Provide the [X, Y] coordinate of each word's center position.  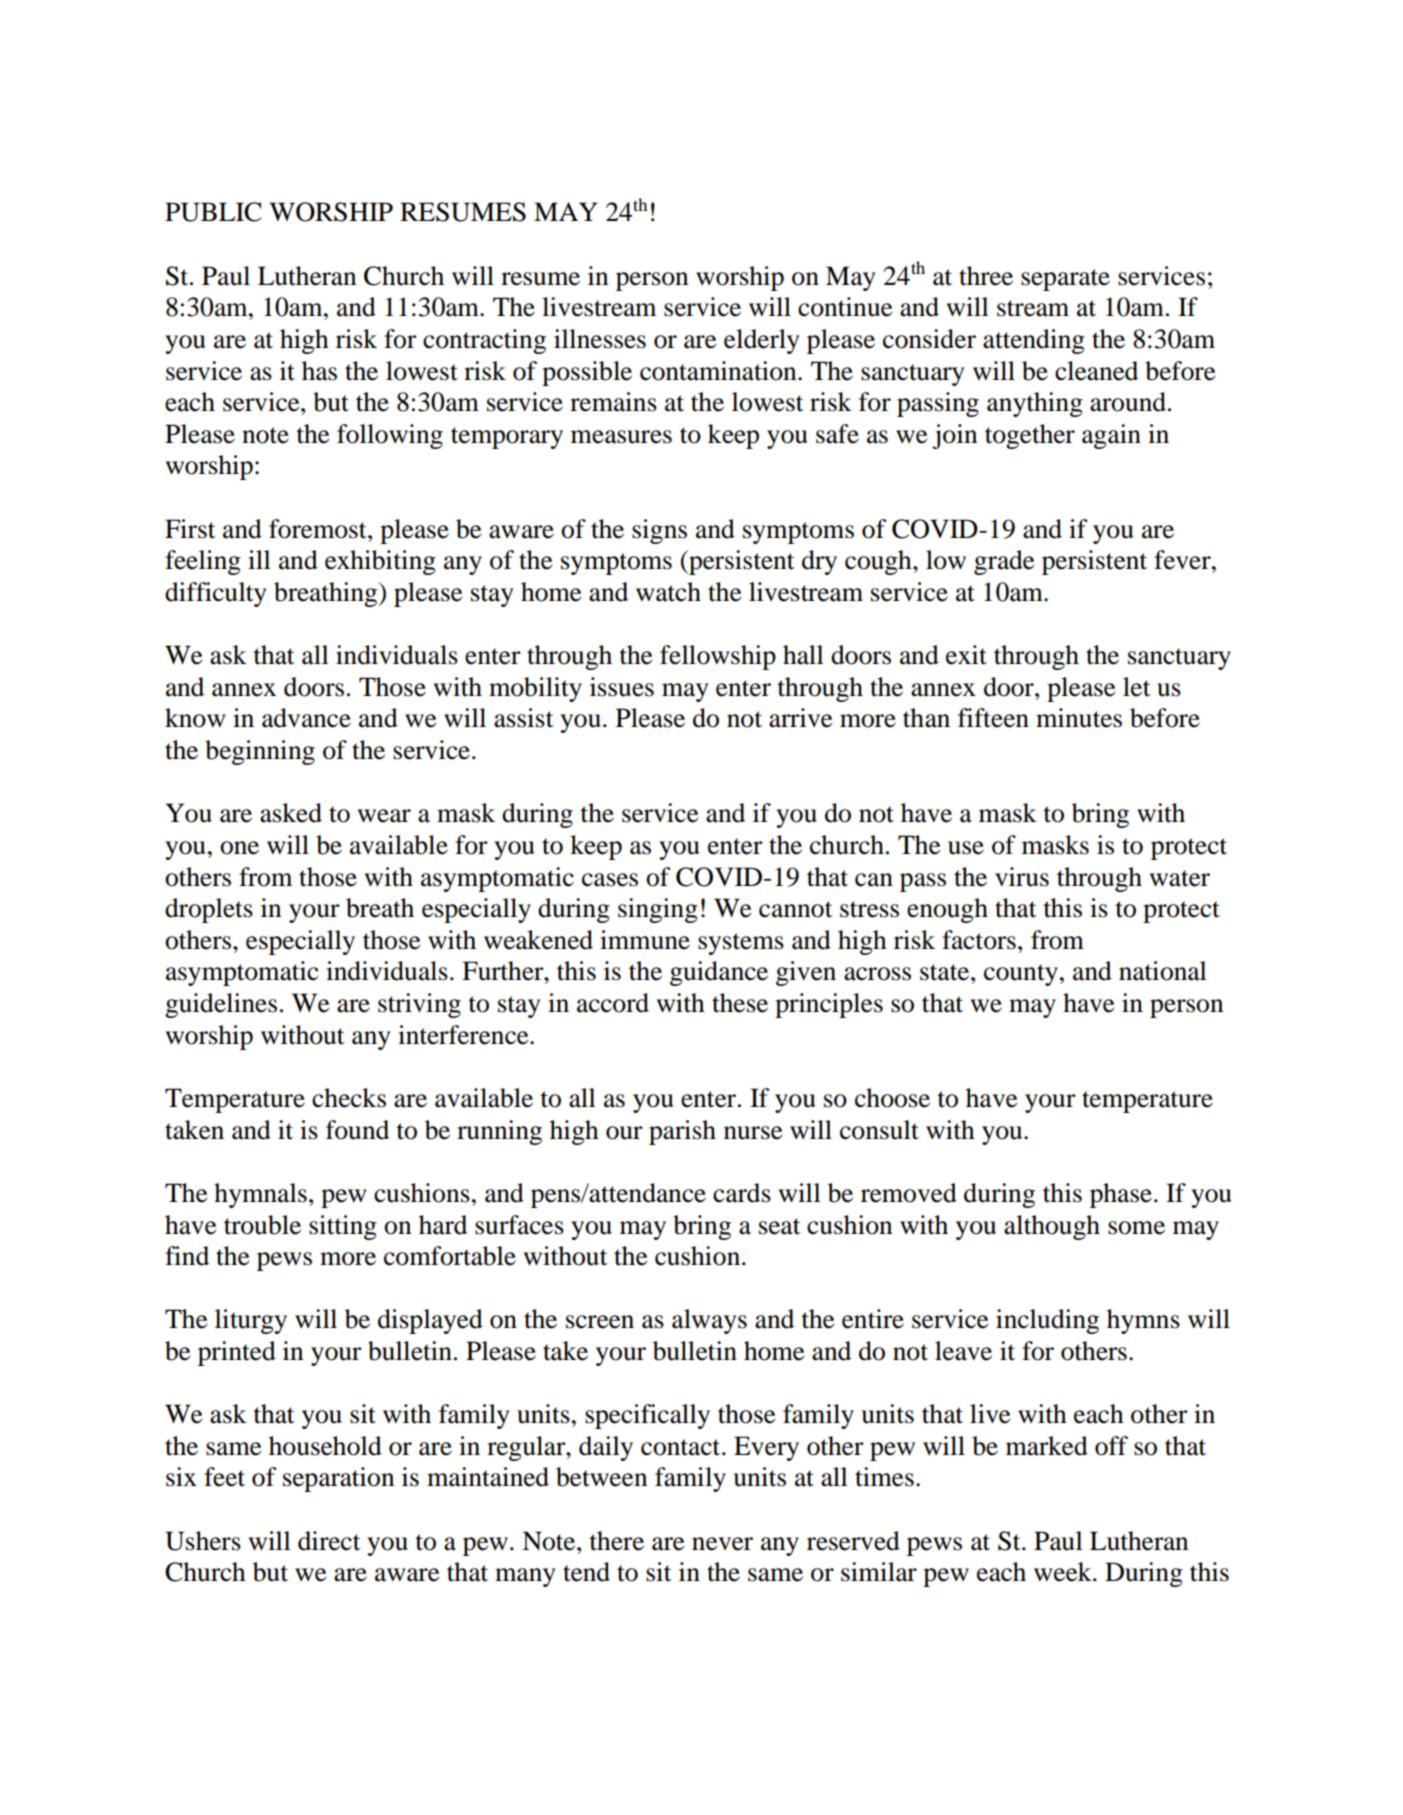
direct [329, 1541]
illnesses [600, 339]
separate [1065, 280]
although [1052, 1227]
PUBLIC [213, 212]
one [239, 848]
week [1064, 1572]
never [722, 1544]
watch [668, 592]
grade [1004, 562]
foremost [319, 529]
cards [742, 1193]
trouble [262, 1225]
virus [1022, 877]
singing [658, 910]
